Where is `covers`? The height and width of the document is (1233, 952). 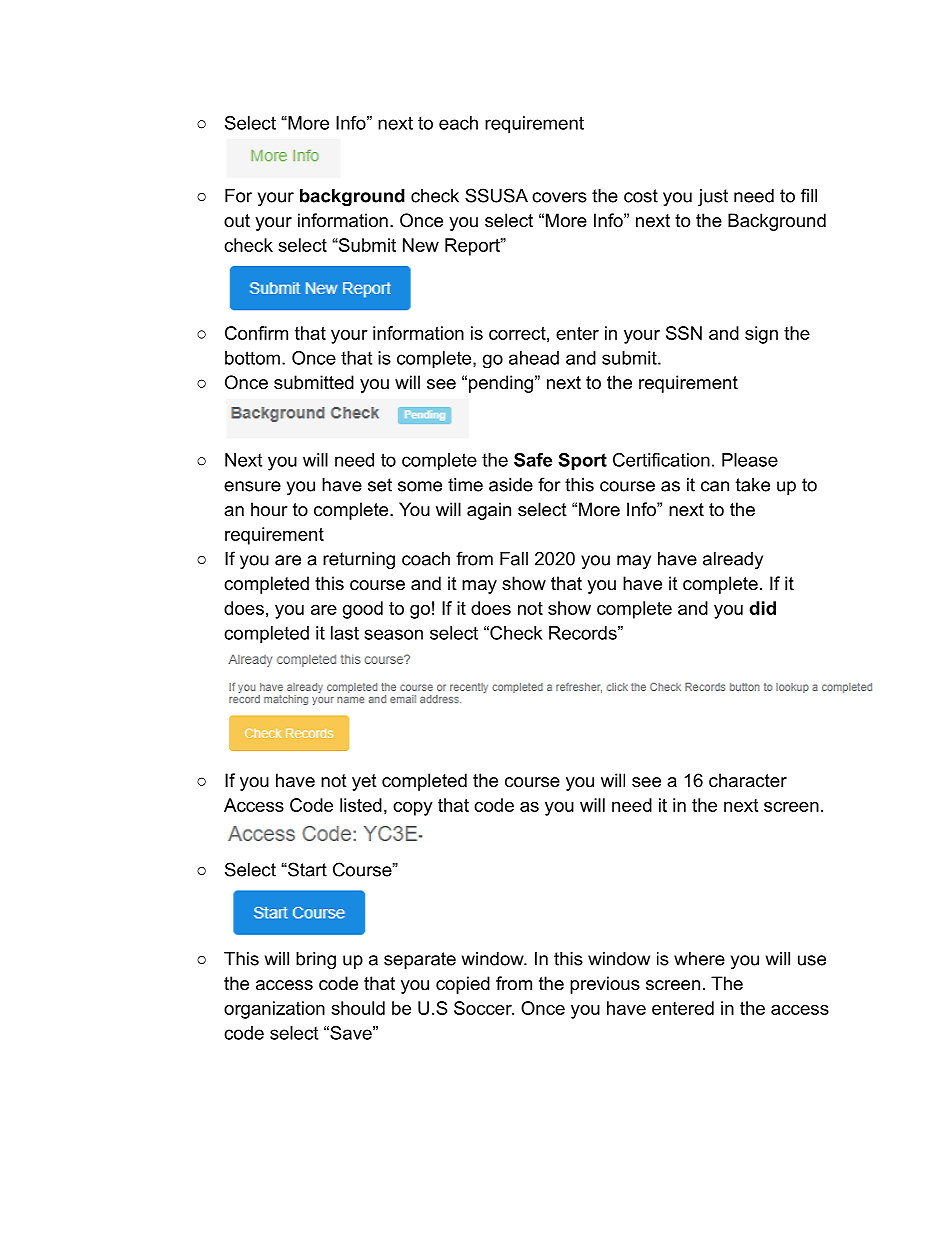
covers is located at coordinates (559, 197).
